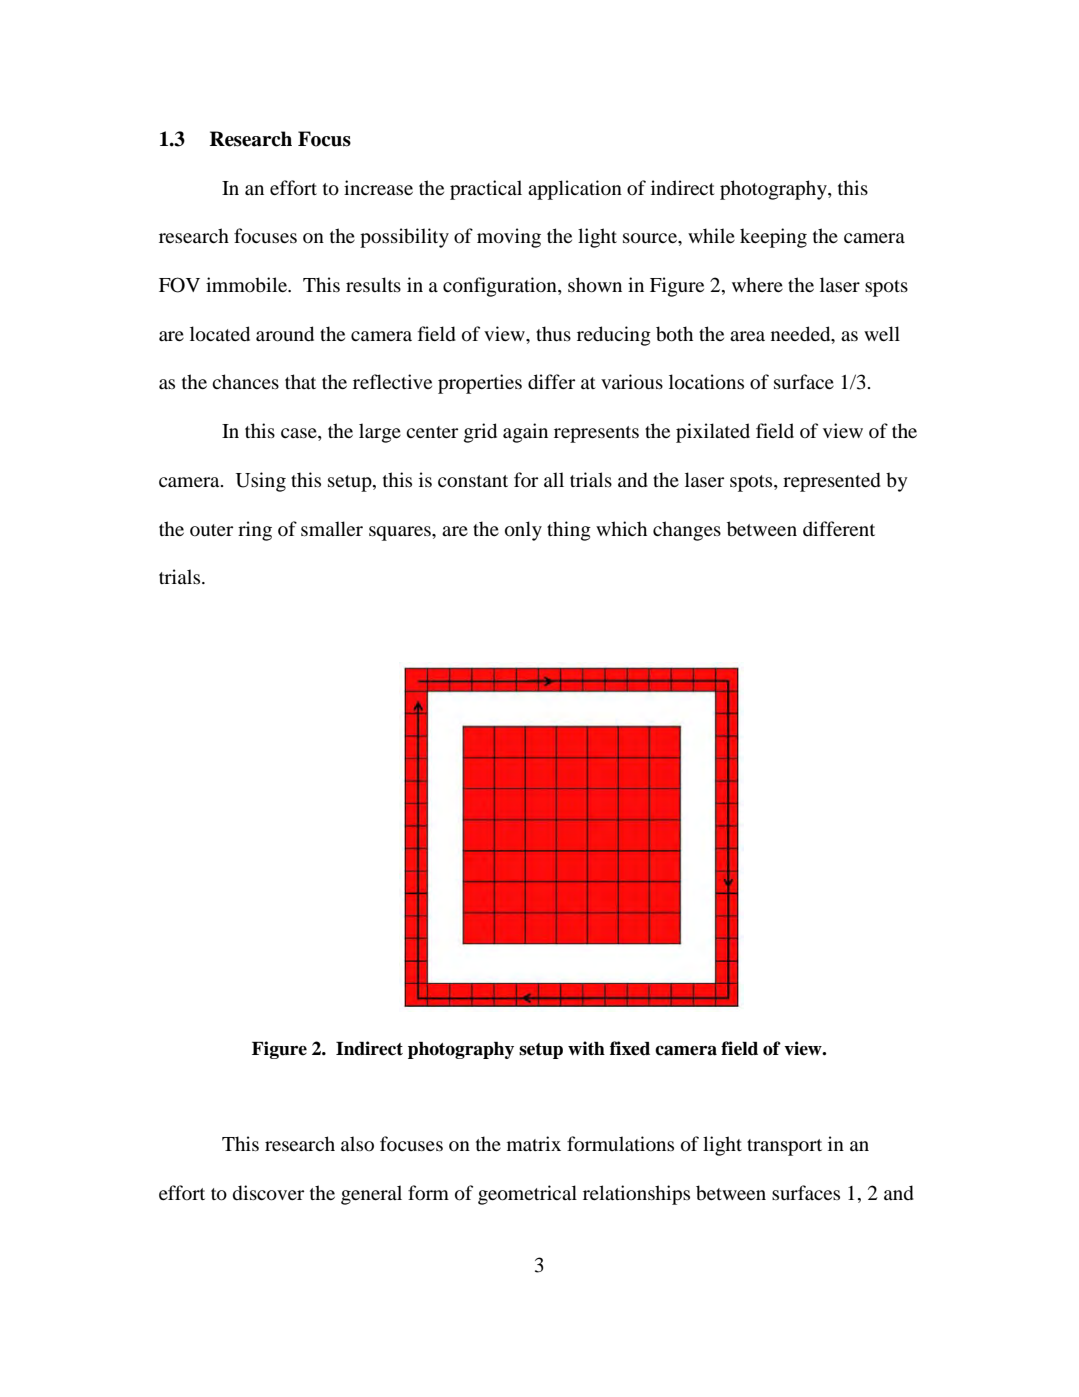 This screenshot has width=1079, height=1397. I want to click on moving, so click(509, 238).
